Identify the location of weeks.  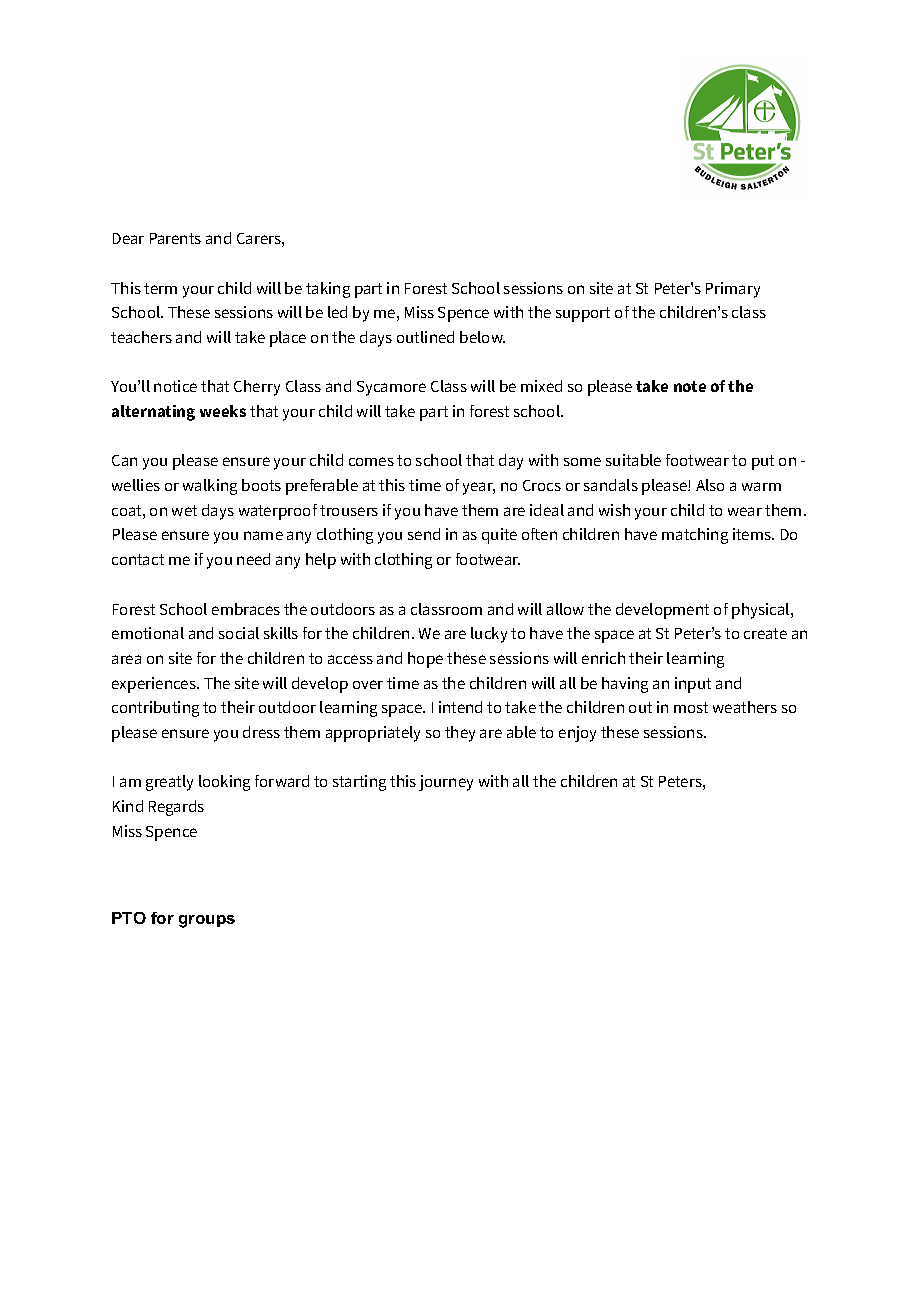
(223, 411).
